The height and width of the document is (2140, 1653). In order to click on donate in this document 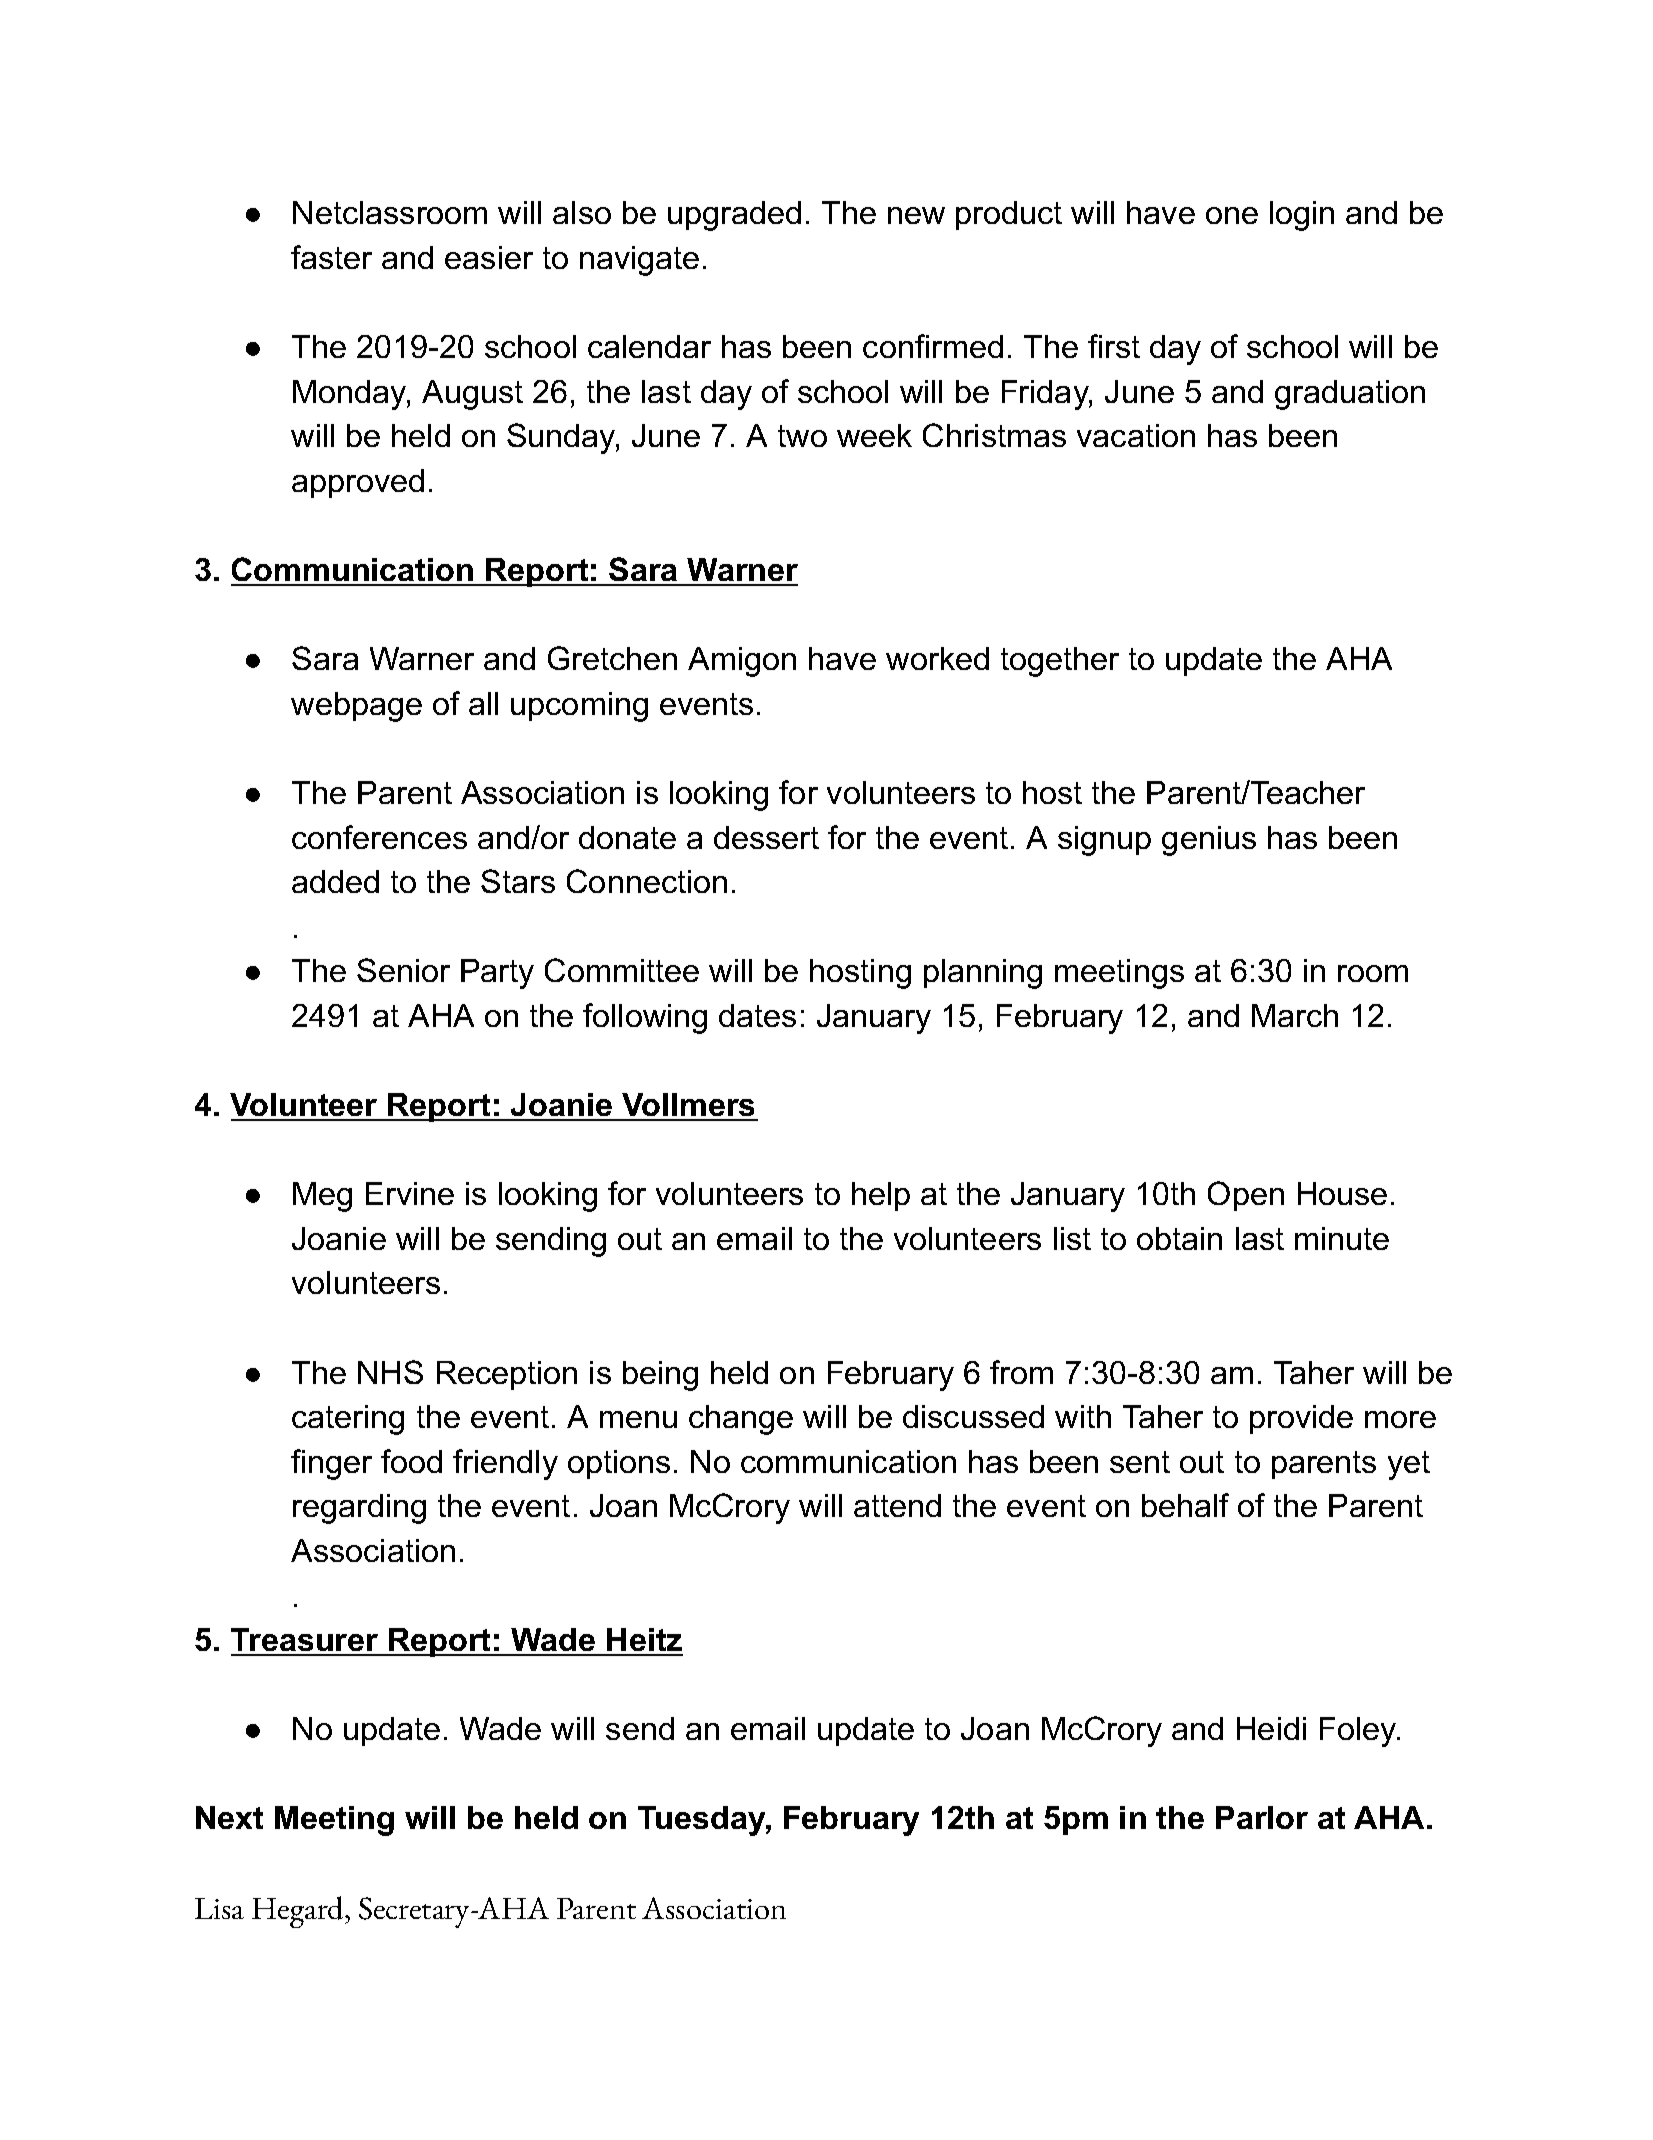, I will do `click(627, 837)`.
